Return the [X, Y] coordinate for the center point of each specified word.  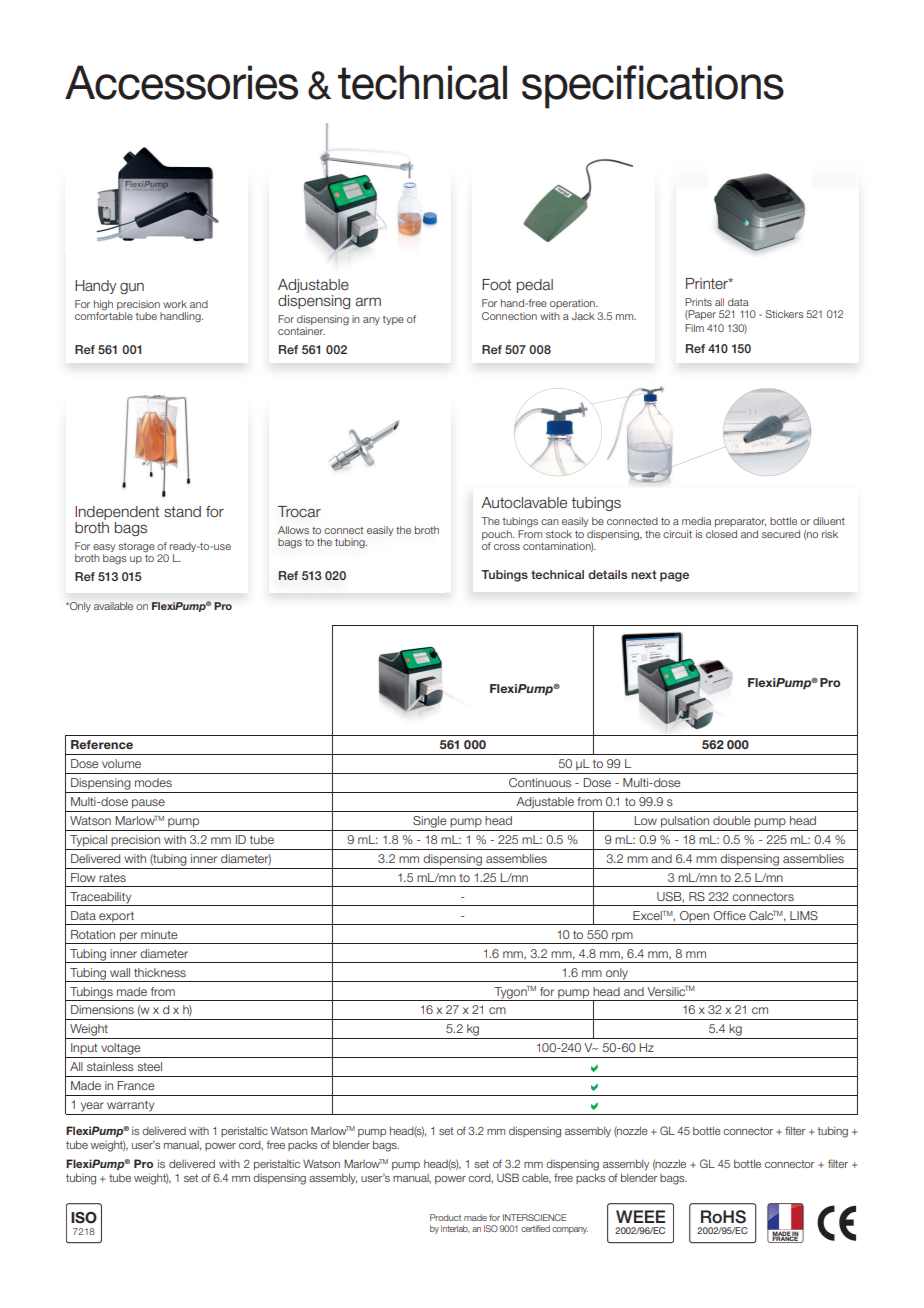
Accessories [181, 82]
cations [715, 82]
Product [445, 1217]
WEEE [640, 1216]
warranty [130, 1106]
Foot [496, 285]
